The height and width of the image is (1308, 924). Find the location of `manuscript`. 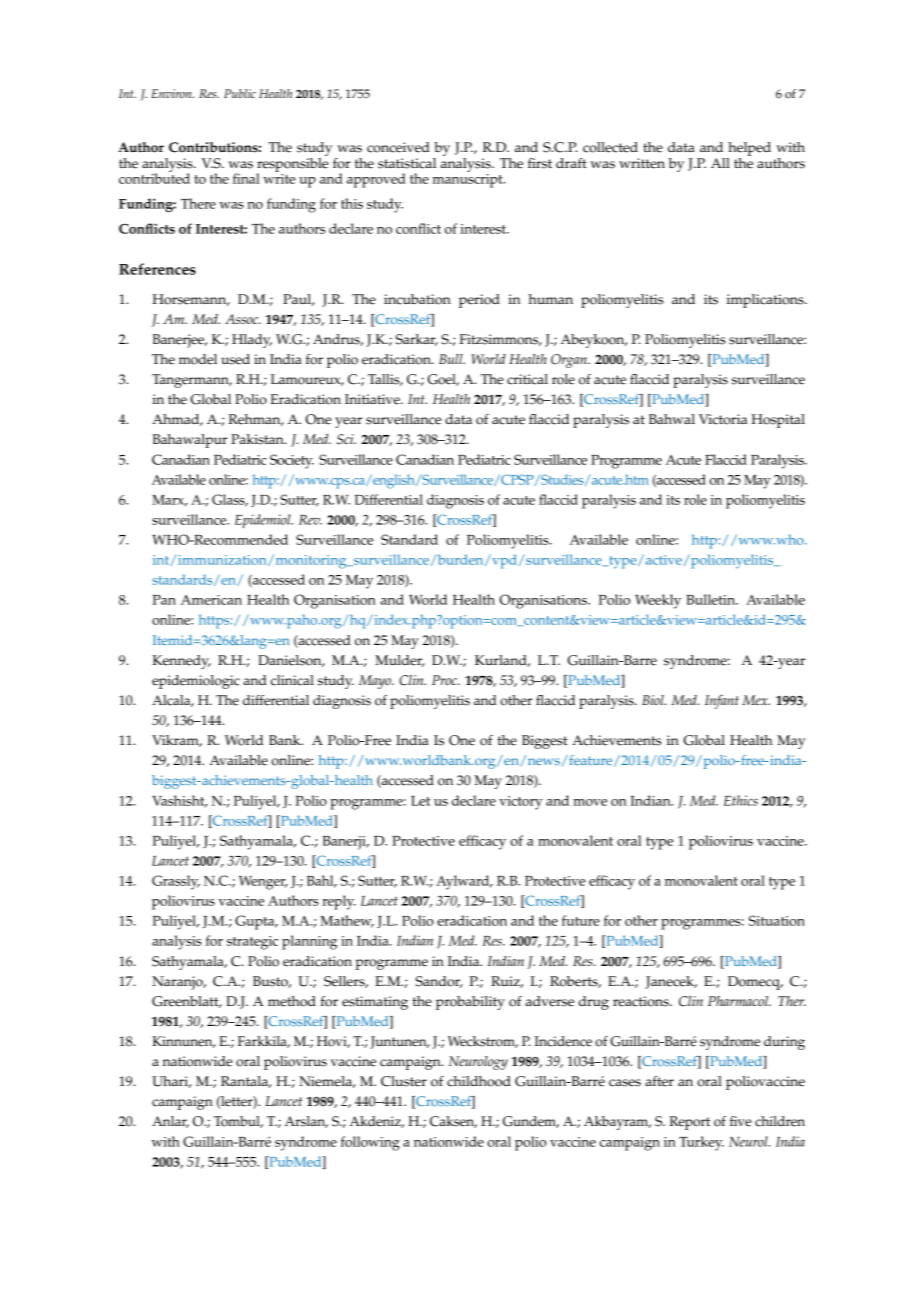

manuscript is located at coordinates (468, 179).
